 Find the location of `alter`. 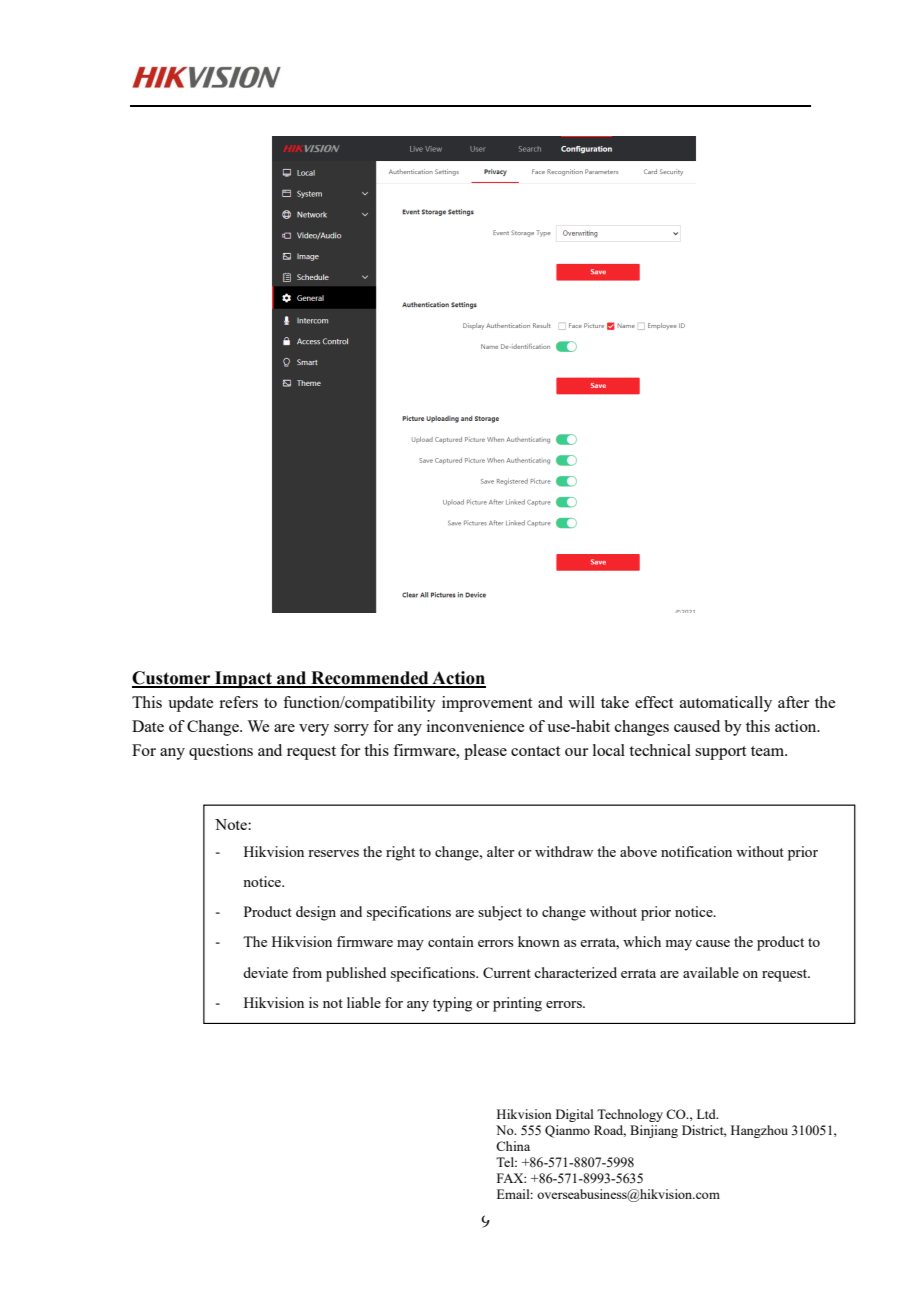

alter is located at coordinates (501, 851).
